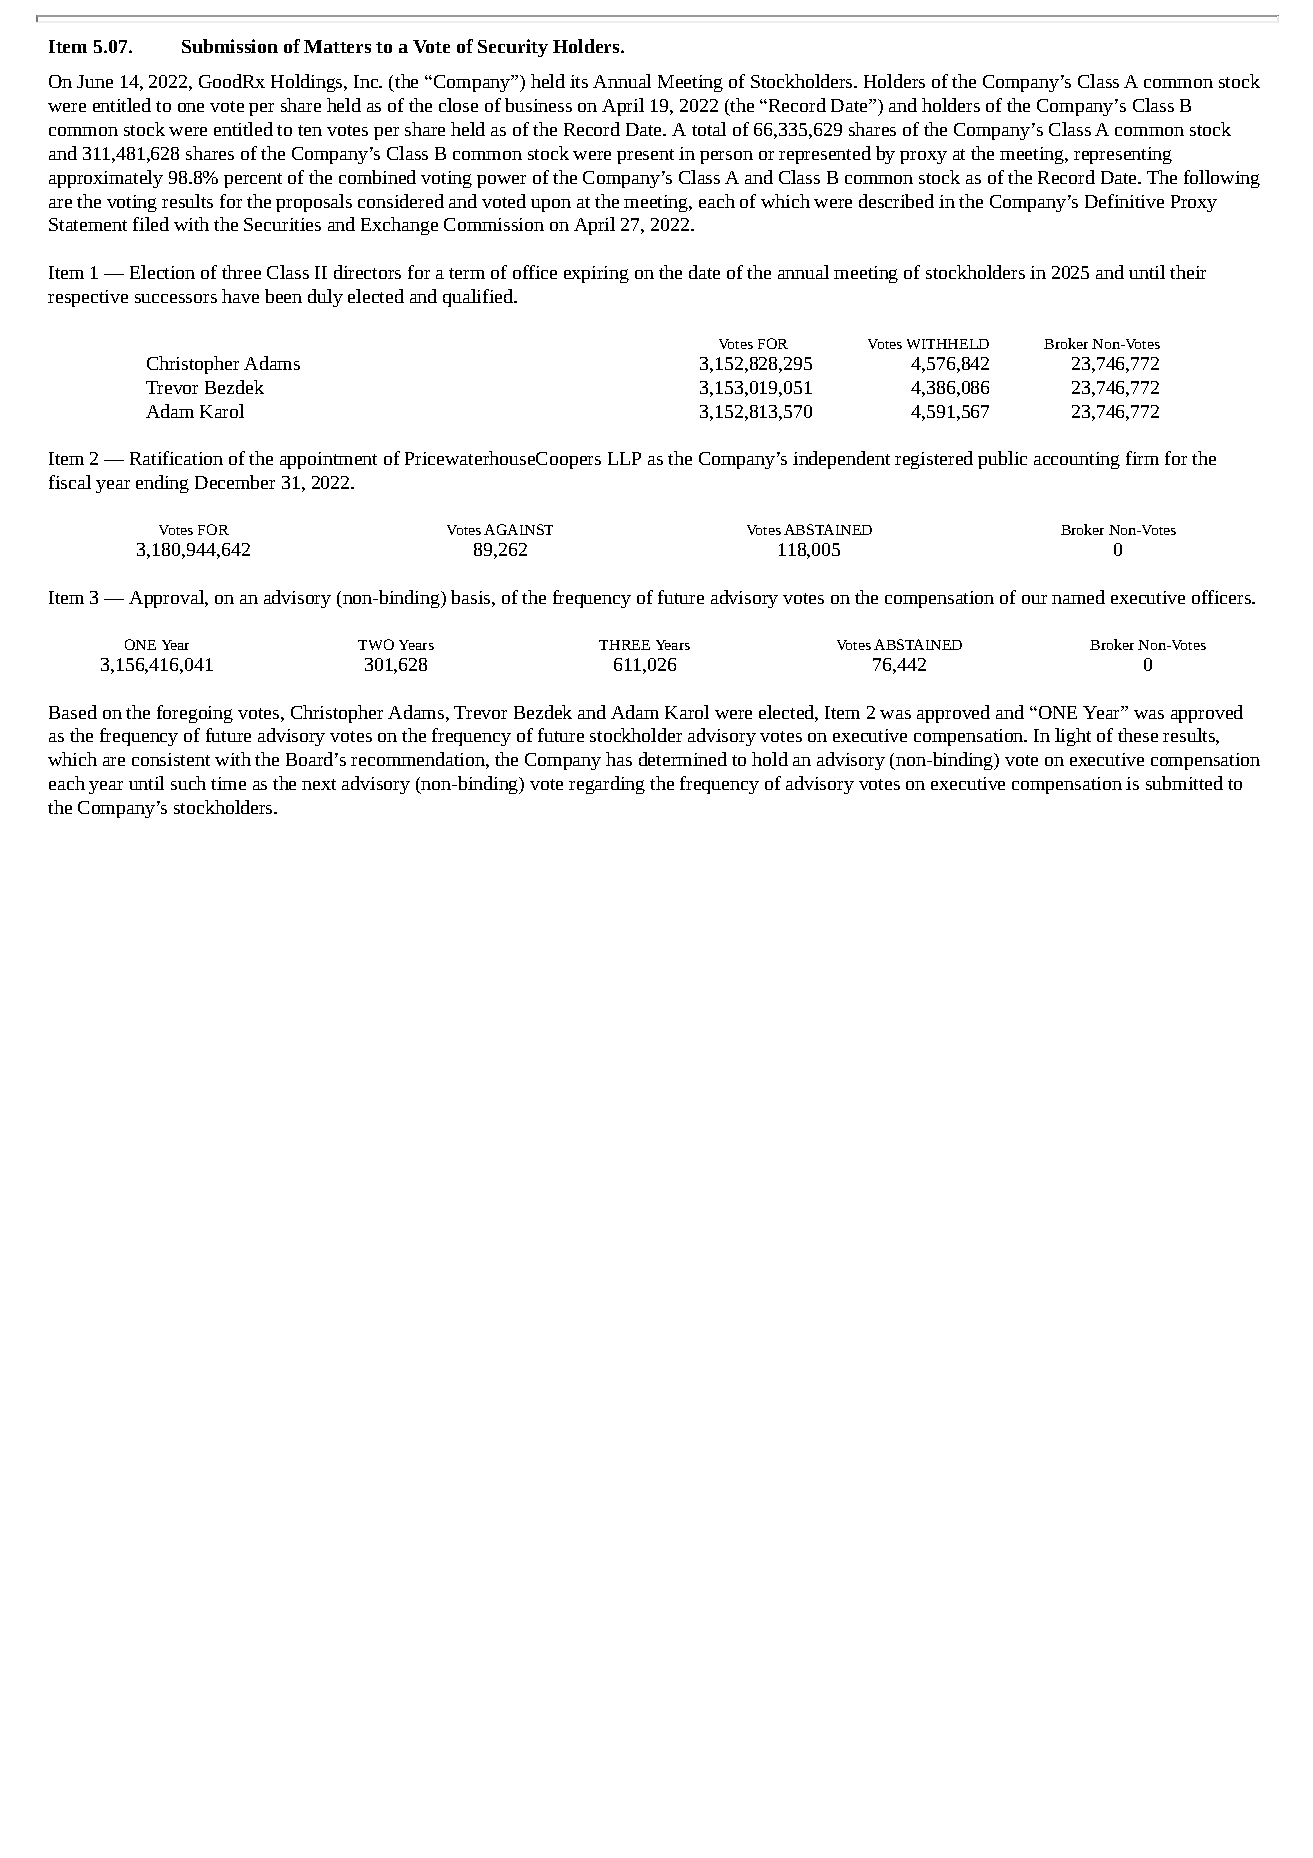 This image has height=1858, width=1313. Describe the element at coordinates (1124, 201) in the image. I see `Definitive` at that location.
